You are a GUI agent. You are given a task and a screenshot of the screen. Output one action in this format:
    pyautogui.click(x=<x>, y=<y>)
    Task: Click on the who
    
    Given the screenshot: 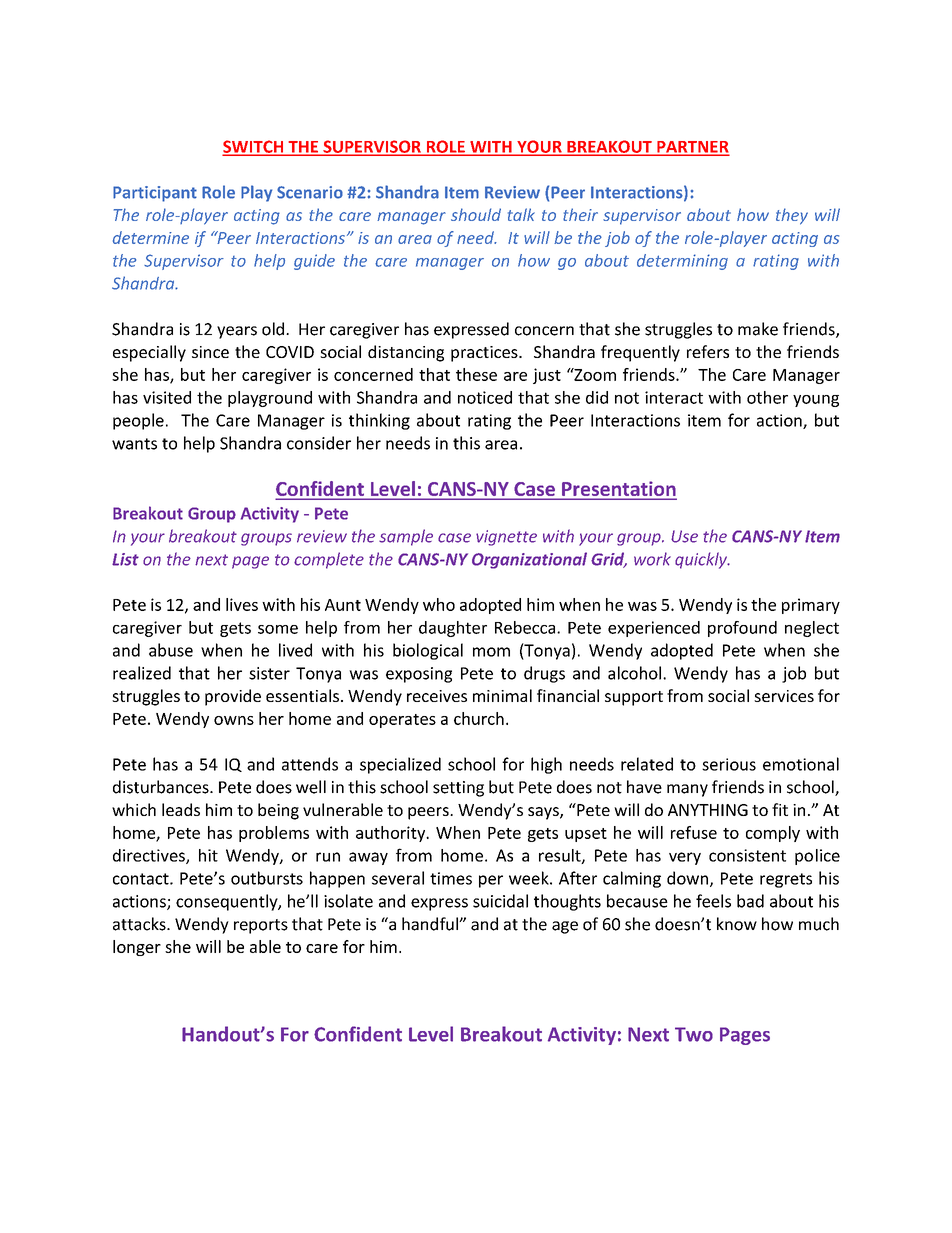 What is the action you would take?
    pyautogui.click(x=439, y=604)
